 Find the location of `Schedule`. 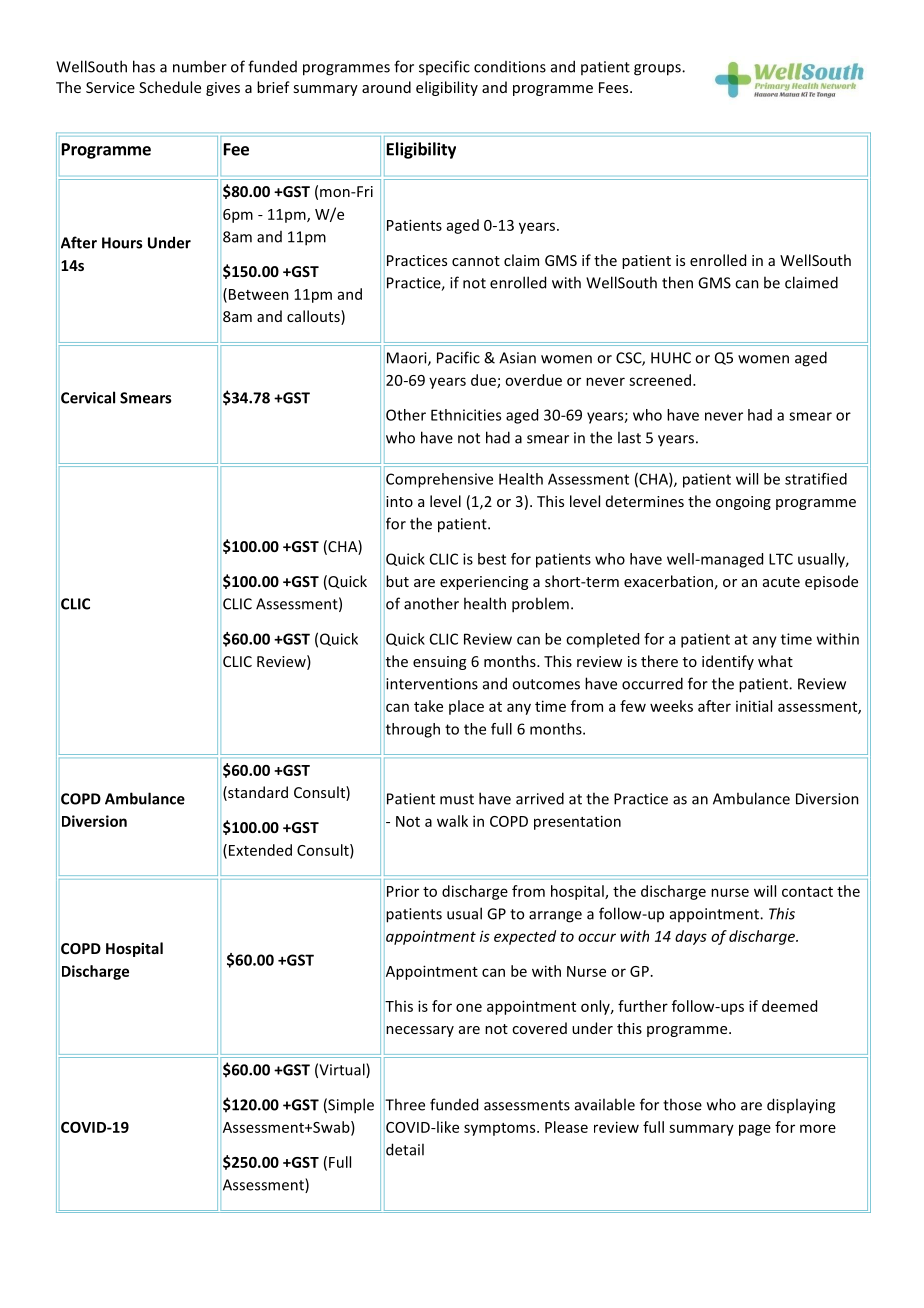

Schedule is located at coordinates (170, 87).
